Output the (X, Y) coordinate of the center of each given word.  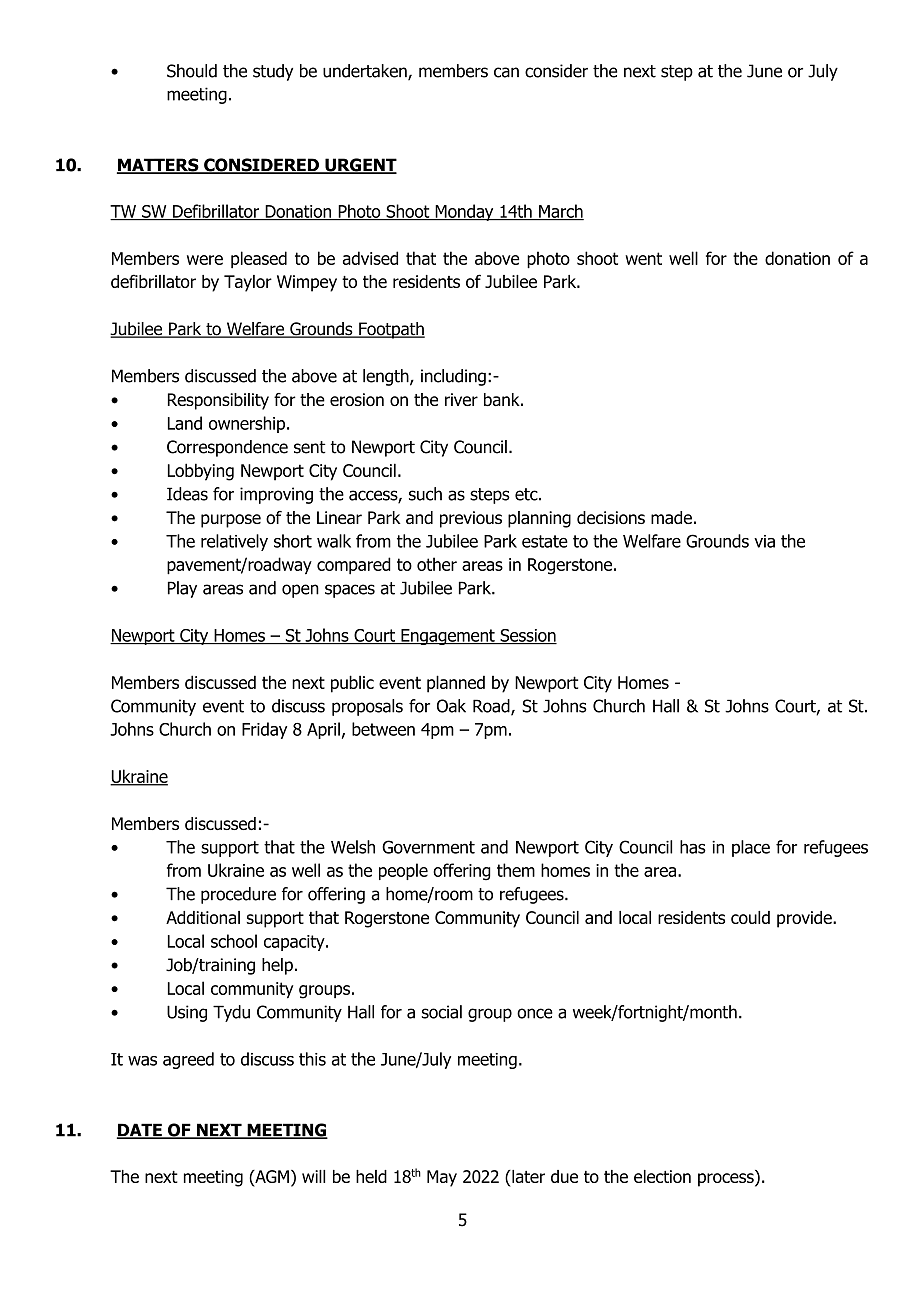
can (506, 72)
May (442, 1178)
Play (182, 589)
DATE (140, 1131)
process (727, 1180)
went (643, 258)
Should (192, 71)
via (764, 541)
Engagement (448, 637)
